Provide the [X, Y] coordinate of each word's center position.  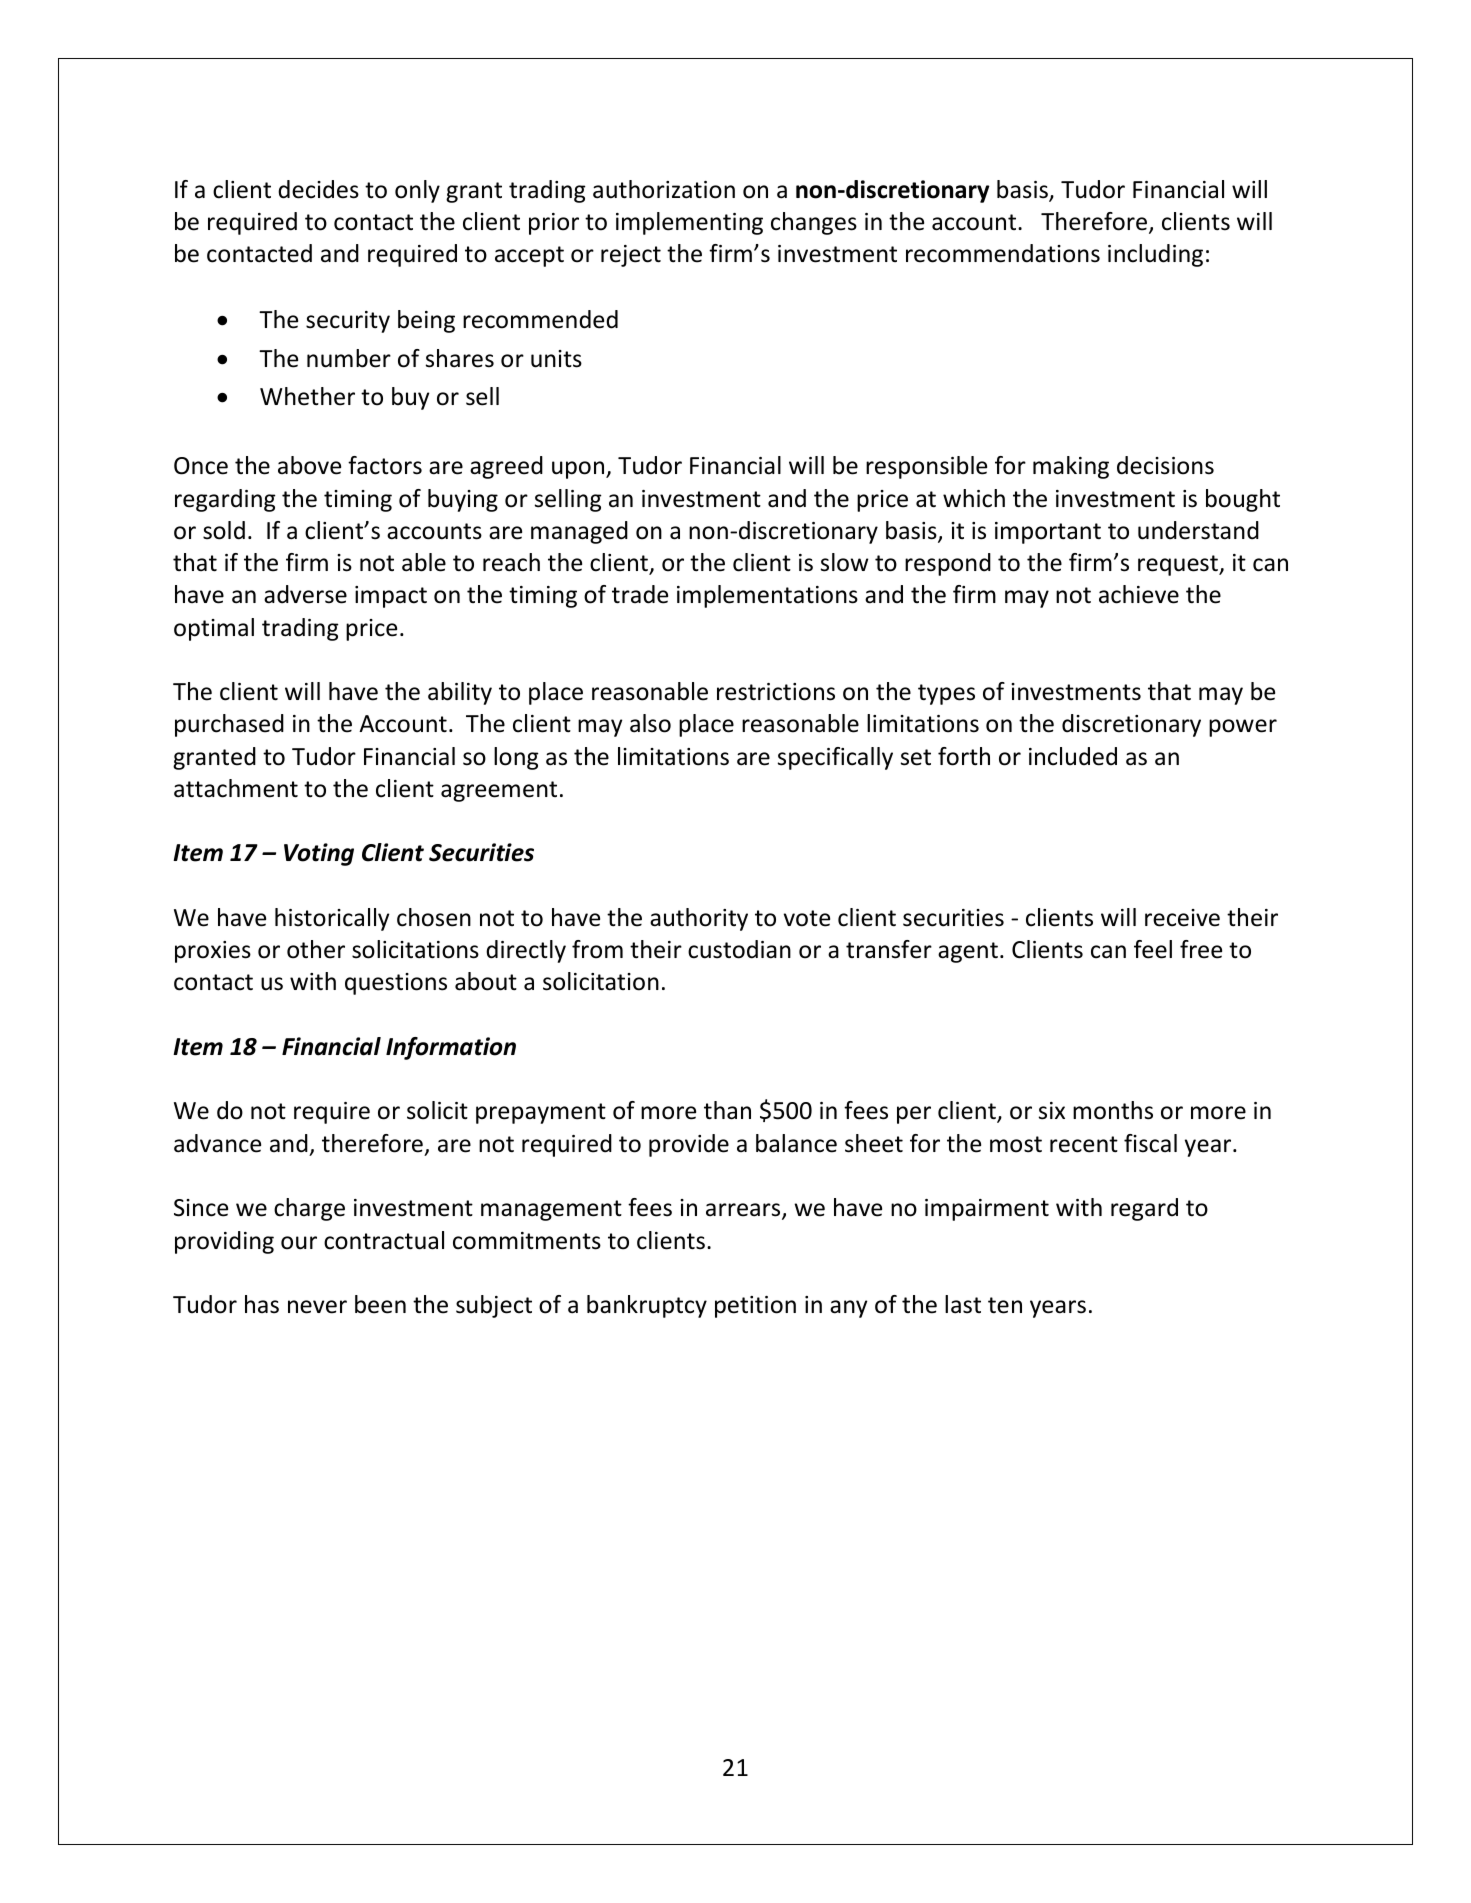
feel [1153, 949]
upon [579, 470]
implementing [689, 223]
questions [396, 984]
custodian [739, 949]
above [309, 465]
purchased [229, 725]
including [1155, 255]
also [650, 723]
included [1073, 756]
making [1071, 467]
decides [318, 189]
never [317, 1307]
